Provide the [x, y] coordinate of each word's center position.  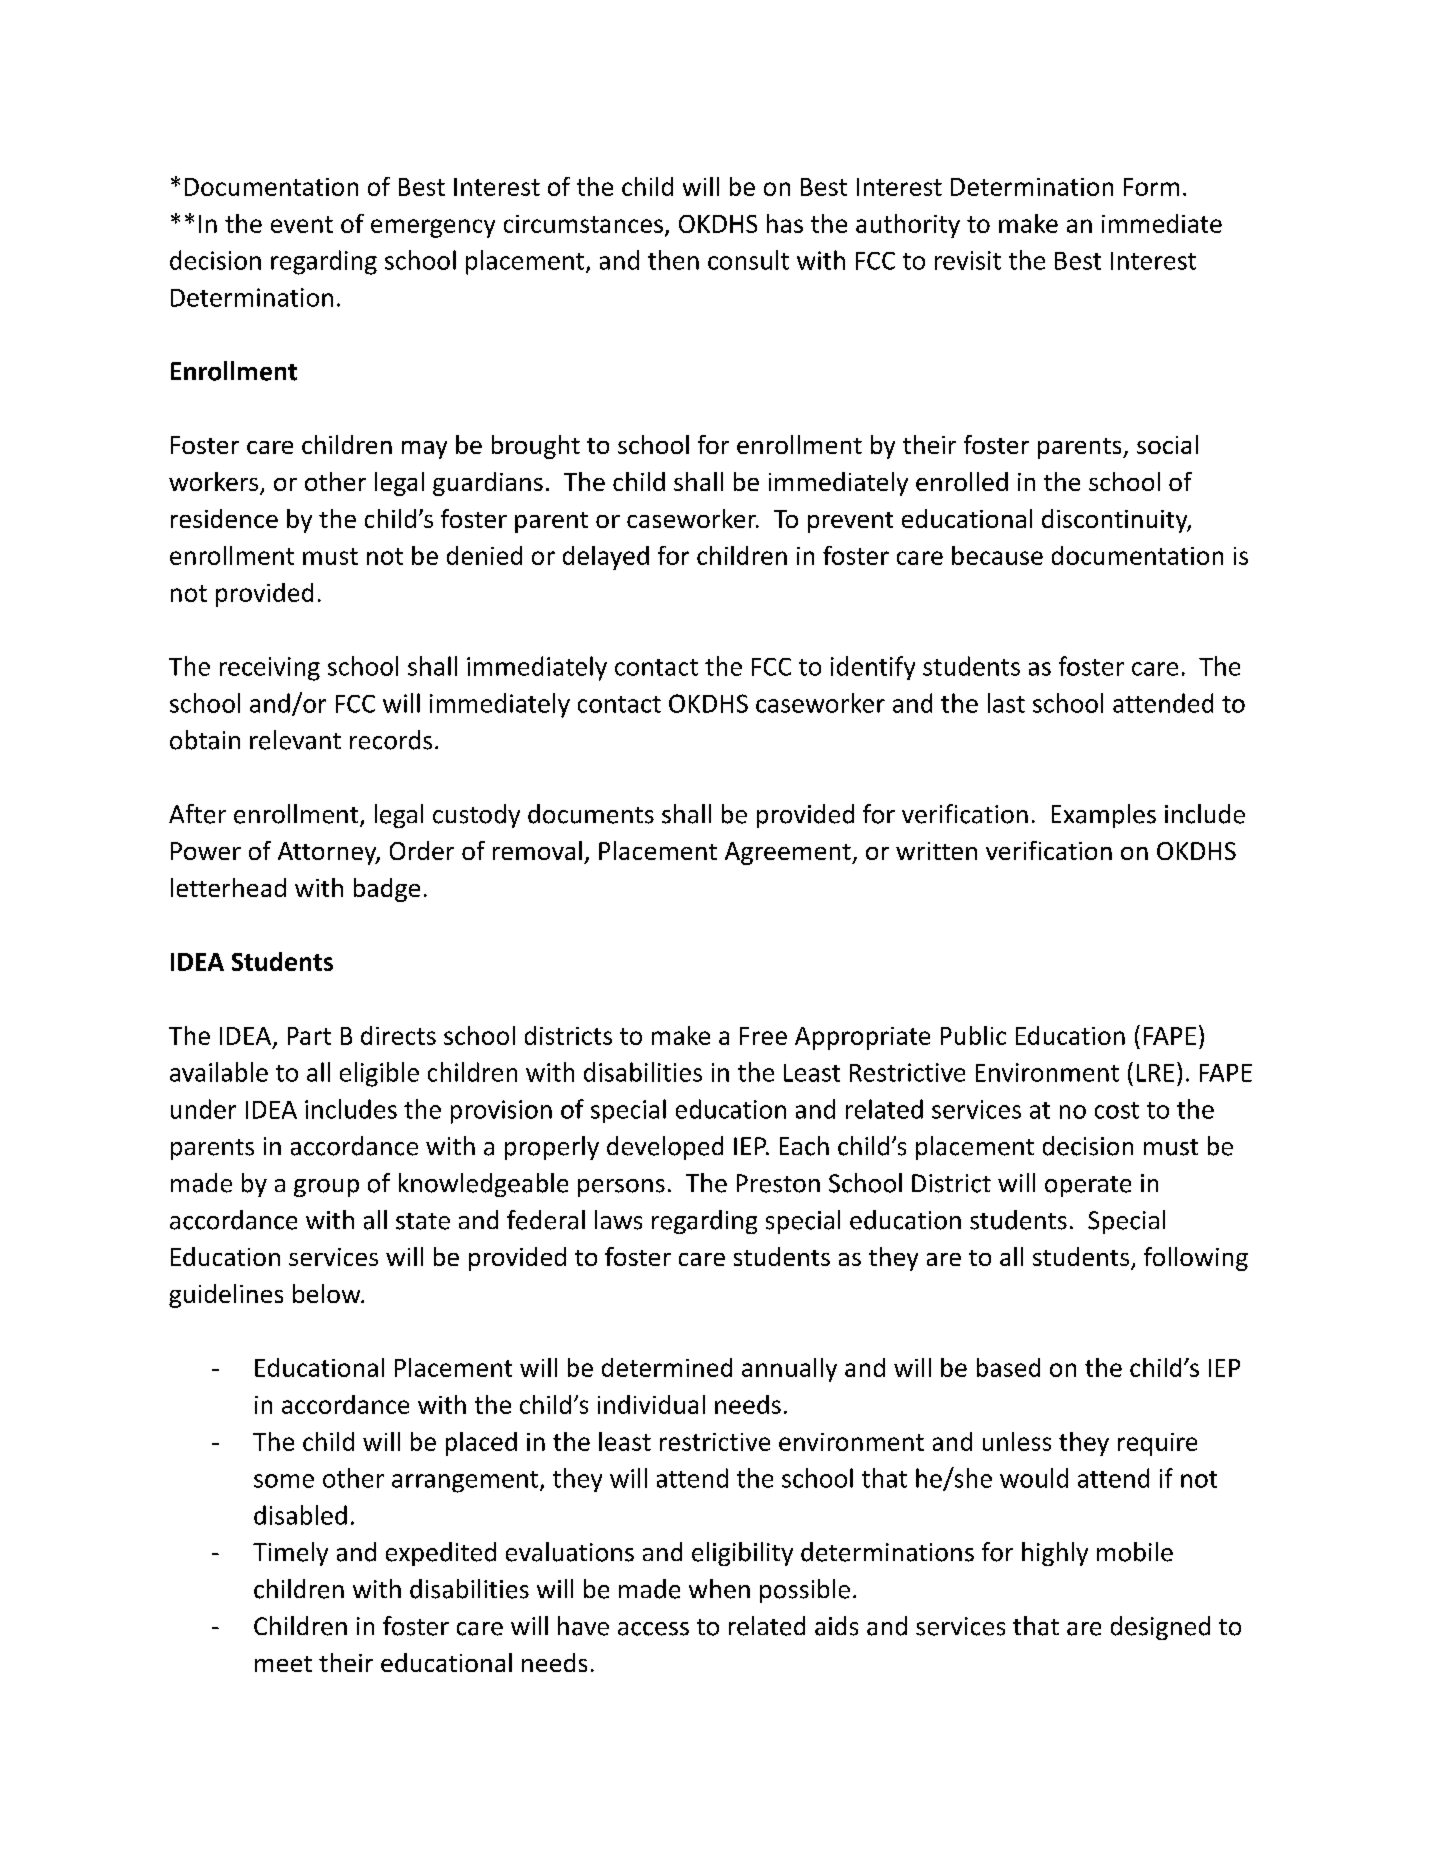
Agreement [789, 853]
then [673, 260]
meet [283, 1664]
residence [224, 518]
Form [1151, 187]
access [653, 1629]
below [328, 1293]
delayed [606, 558]
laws [618, 1220]
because [997, 555]
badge [387, 890]
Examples [1104, 816]
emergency [433, 228]
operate [1088, 1186]
